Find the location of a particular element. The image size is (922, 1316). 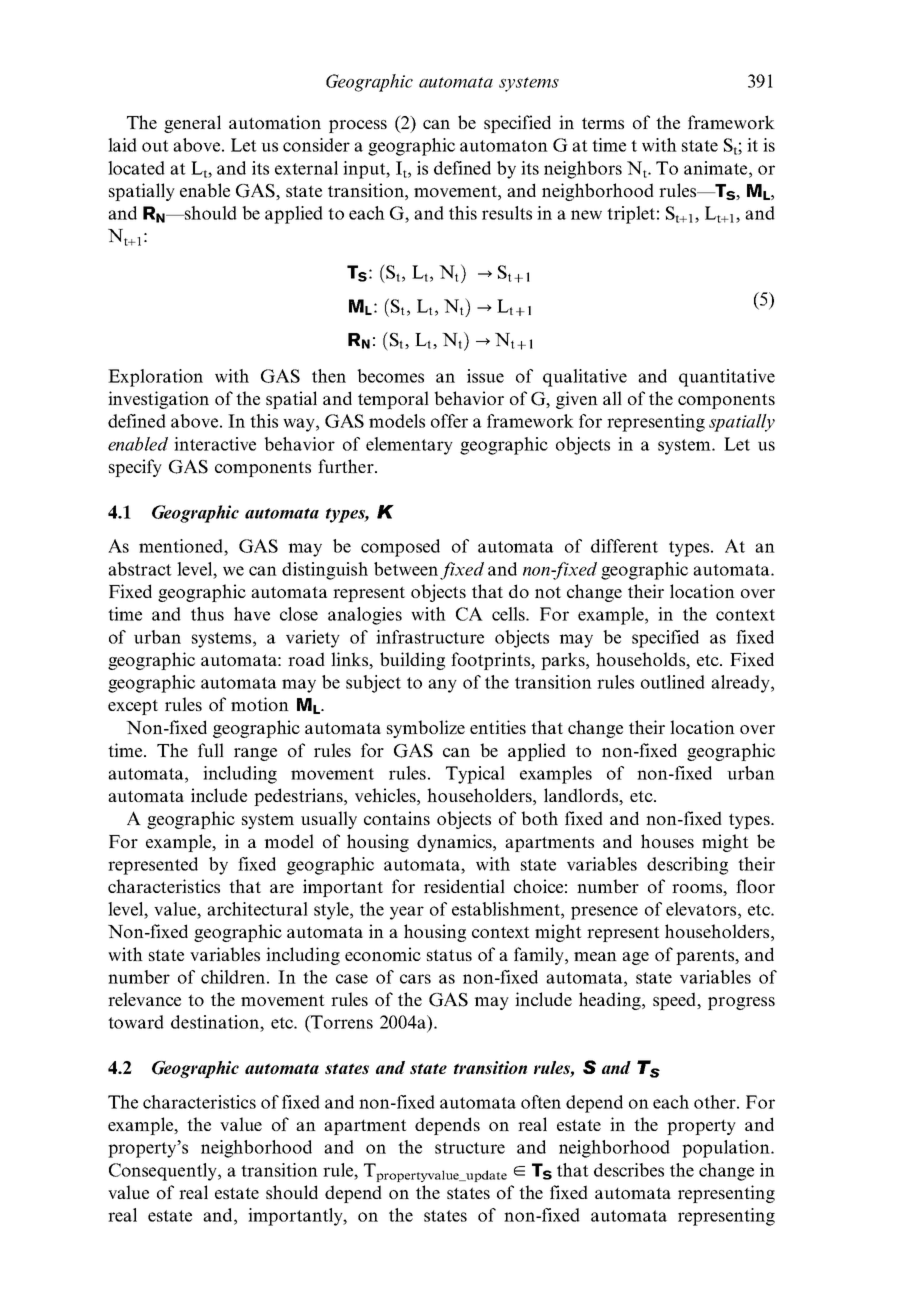

Consequently is located at coordinates (164, 1172).
